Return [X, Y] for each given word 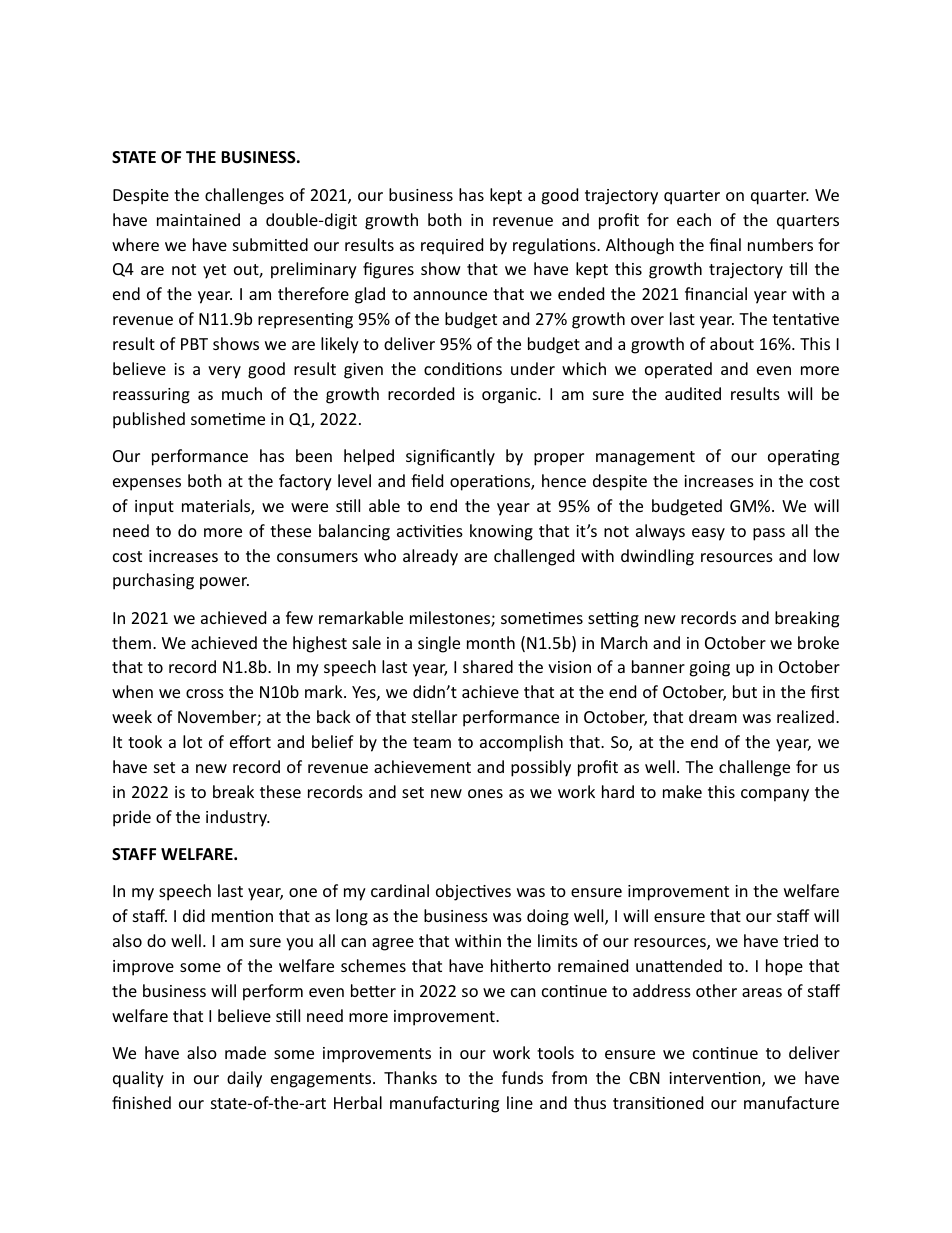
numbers [780, 244]
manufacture [791, 1102]
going [709, 669]
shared [488, 666]
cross [205, 693]
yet [214, 271]
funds [522, 1077]
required [452, 246]
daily [244, 1079]
